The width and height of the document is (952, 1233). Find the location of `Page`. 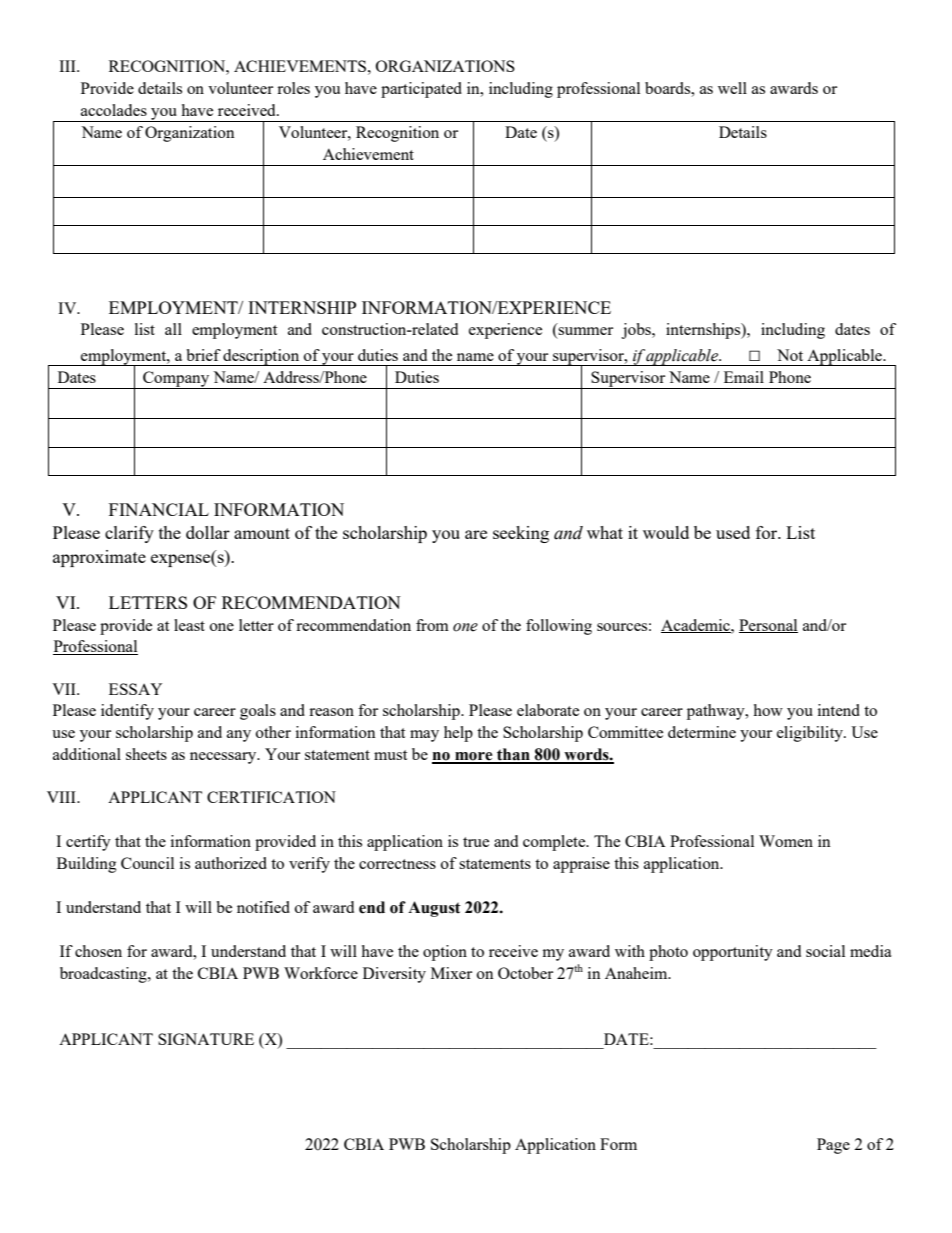

Page is located at coordinates (833, 1146).
